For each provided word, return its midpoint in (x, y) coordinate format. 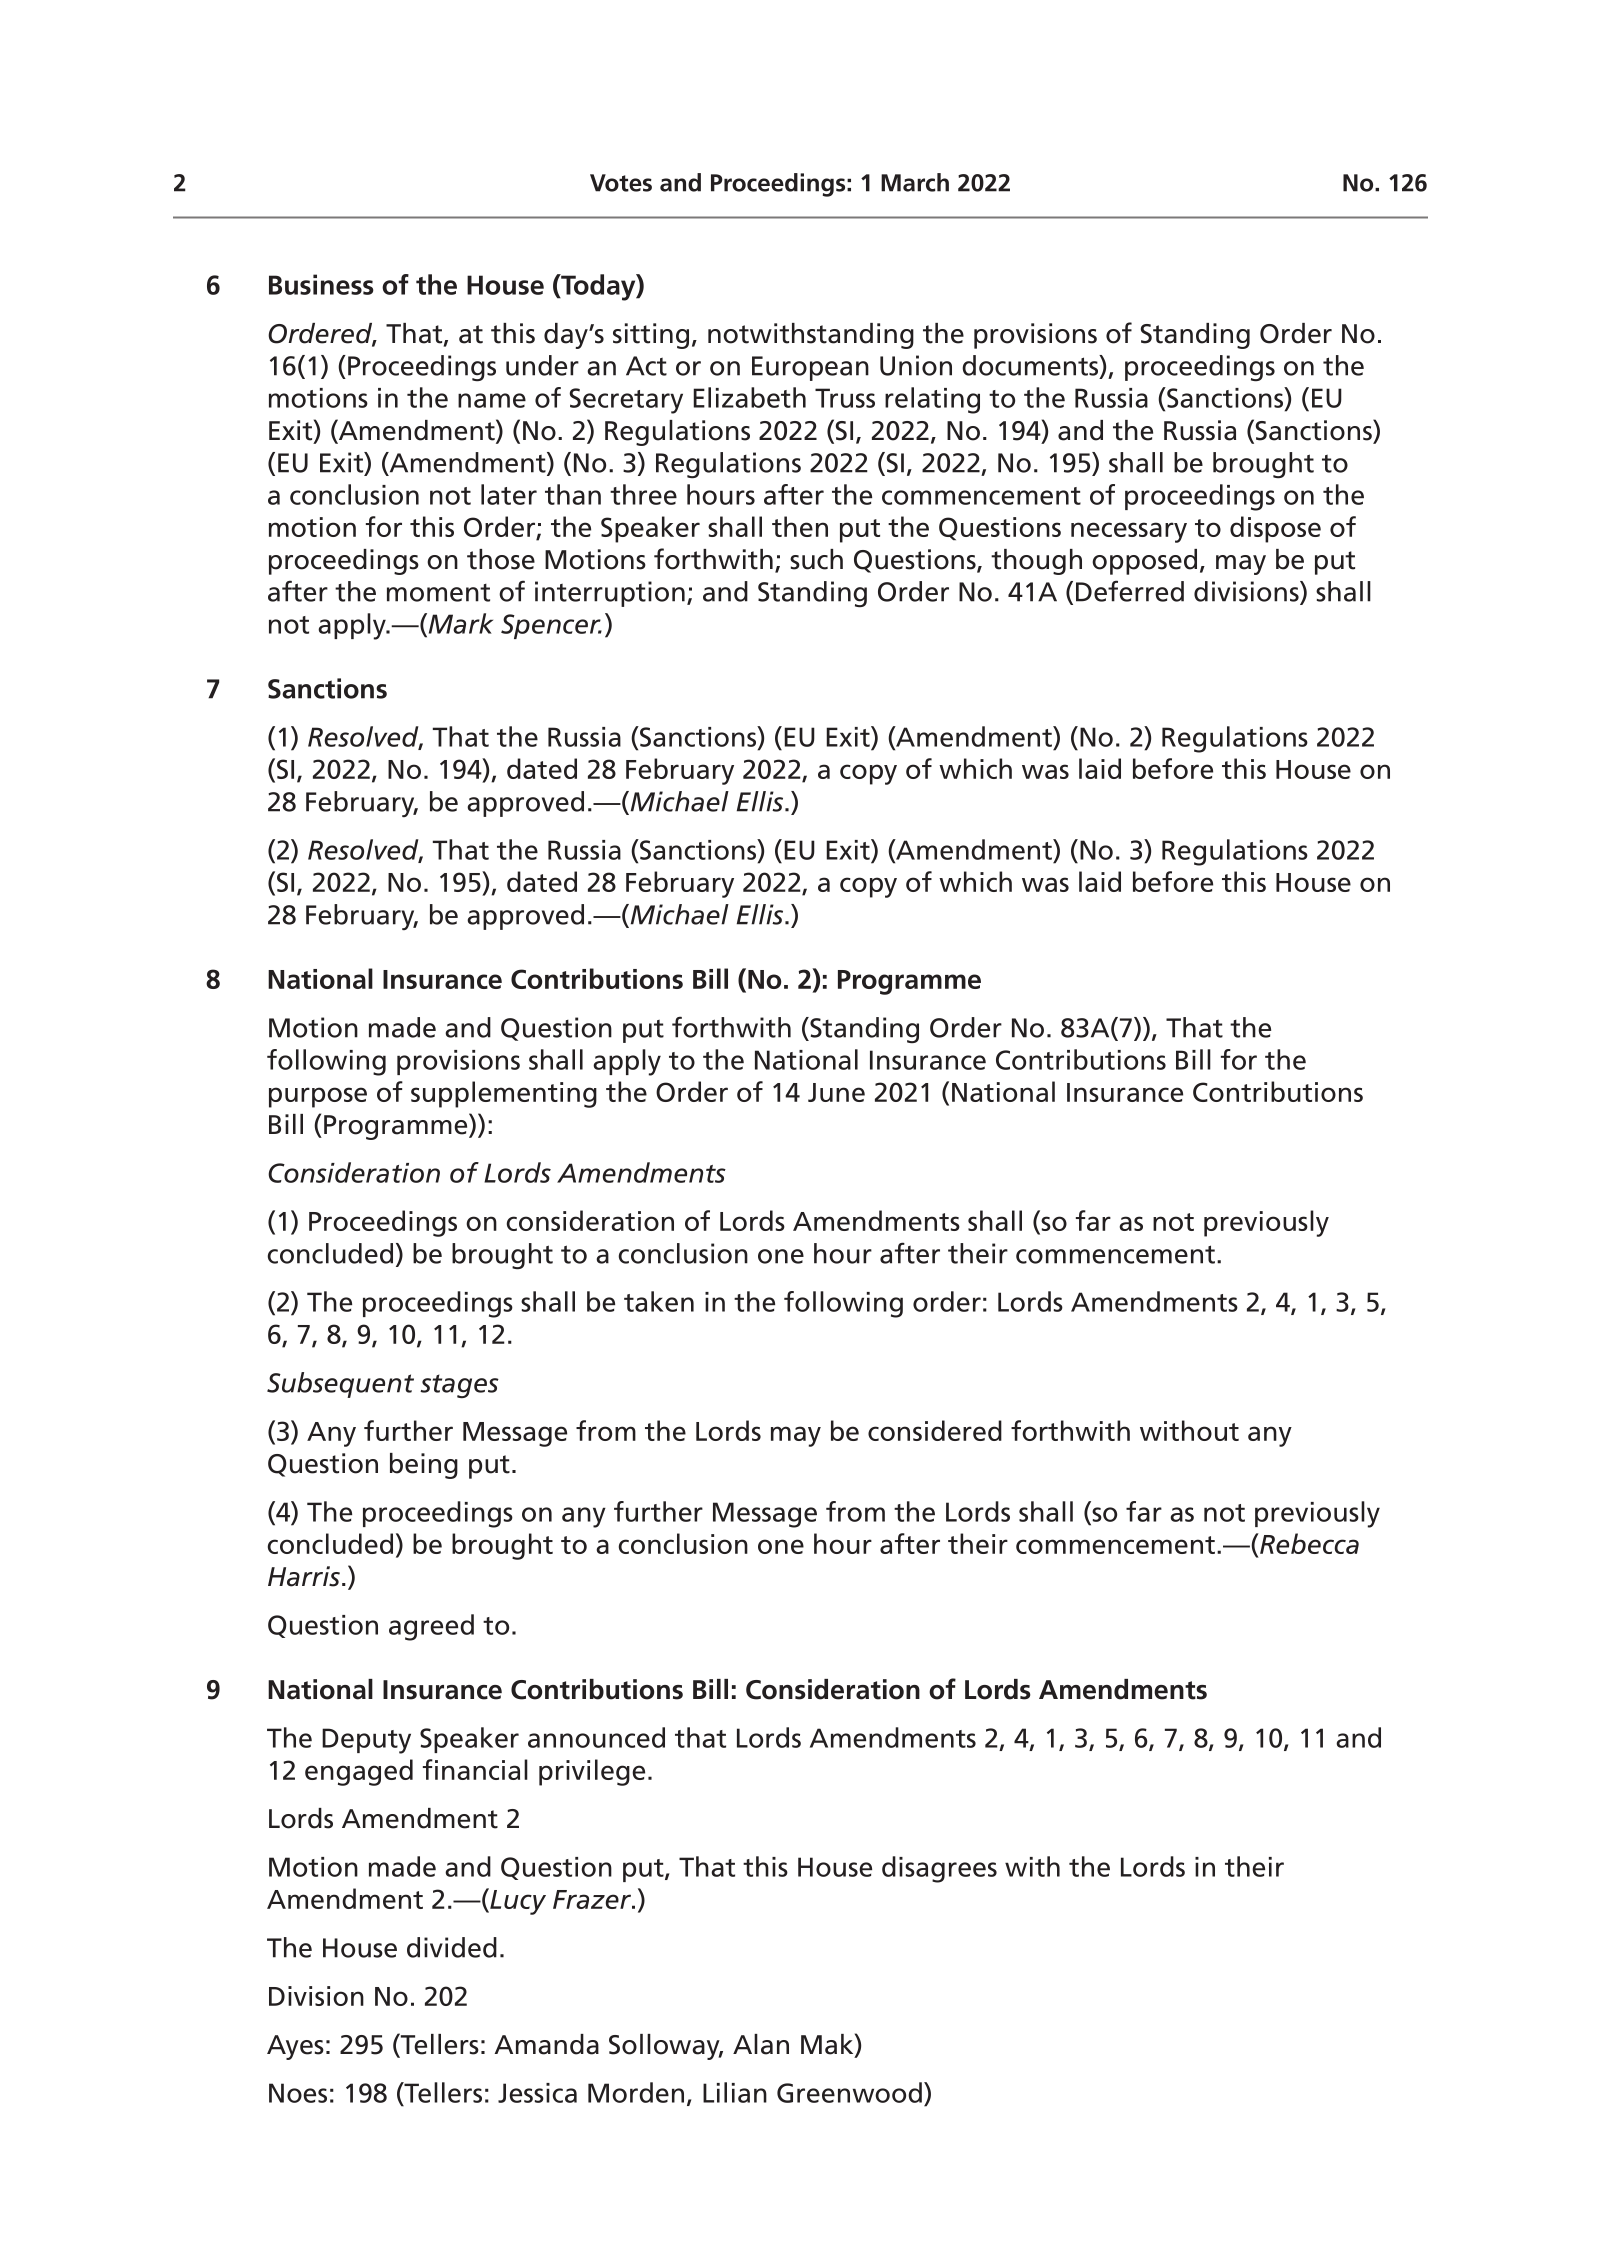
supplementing (504, 1094)
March (915, 182)
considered (935, 1430)
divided (452, 1947)
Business (321, 284)
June (836, 1092)
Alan (761, 2044)
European (810, 368)
